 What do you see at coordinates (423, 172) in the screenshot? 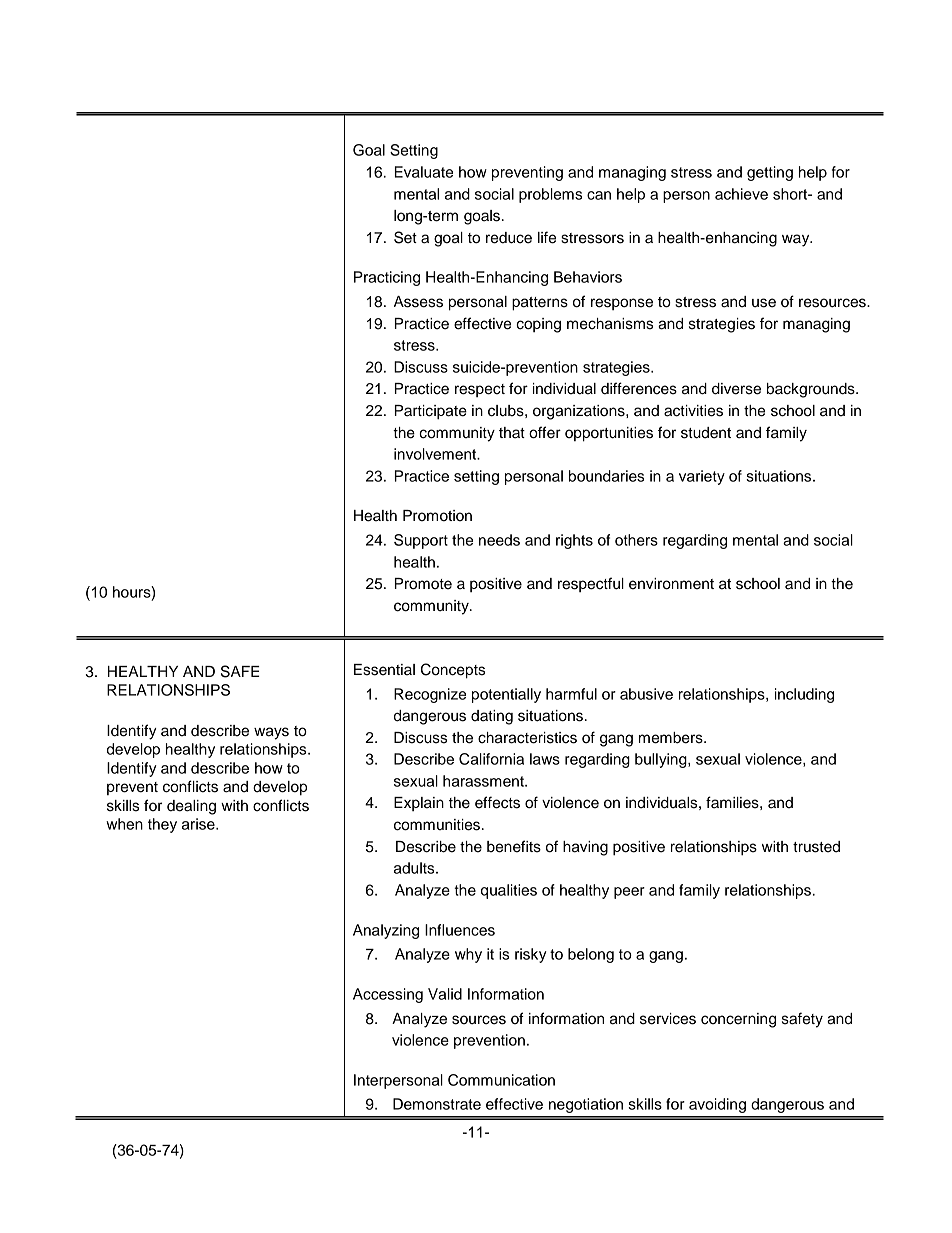
I see `Evaluate` at bounding box center [423, 172].
